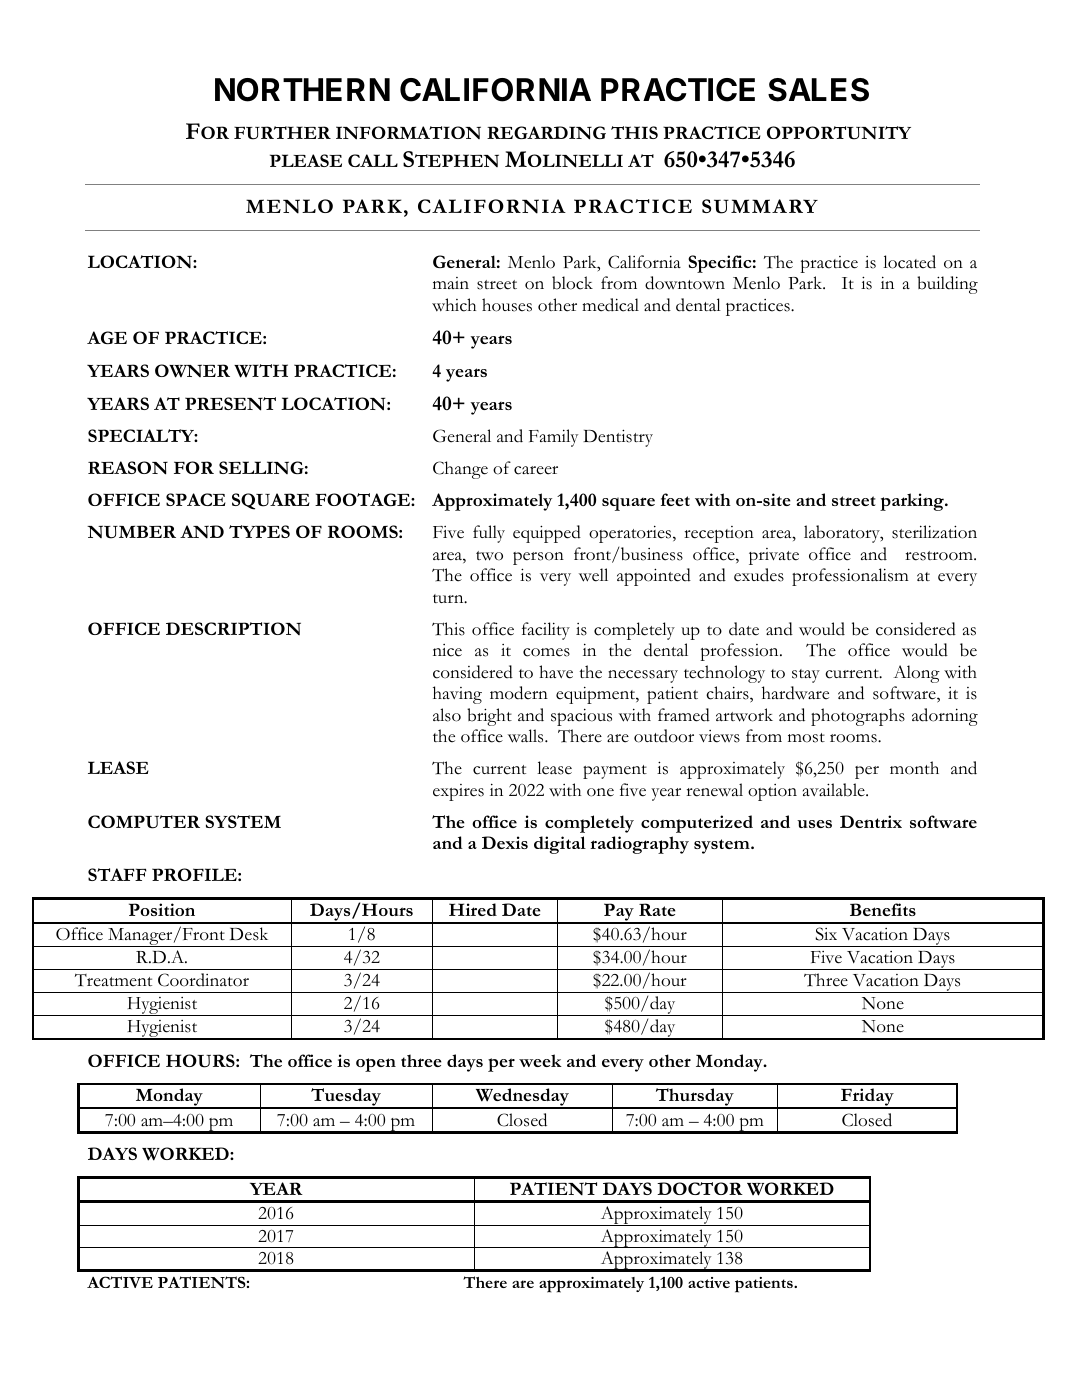 Image resolution: width=1065 pixels, height=1378 pixels. Describe the element at coordinates (839, 133) in the screenshot. I see `OPPORTUNITY` at that location.
